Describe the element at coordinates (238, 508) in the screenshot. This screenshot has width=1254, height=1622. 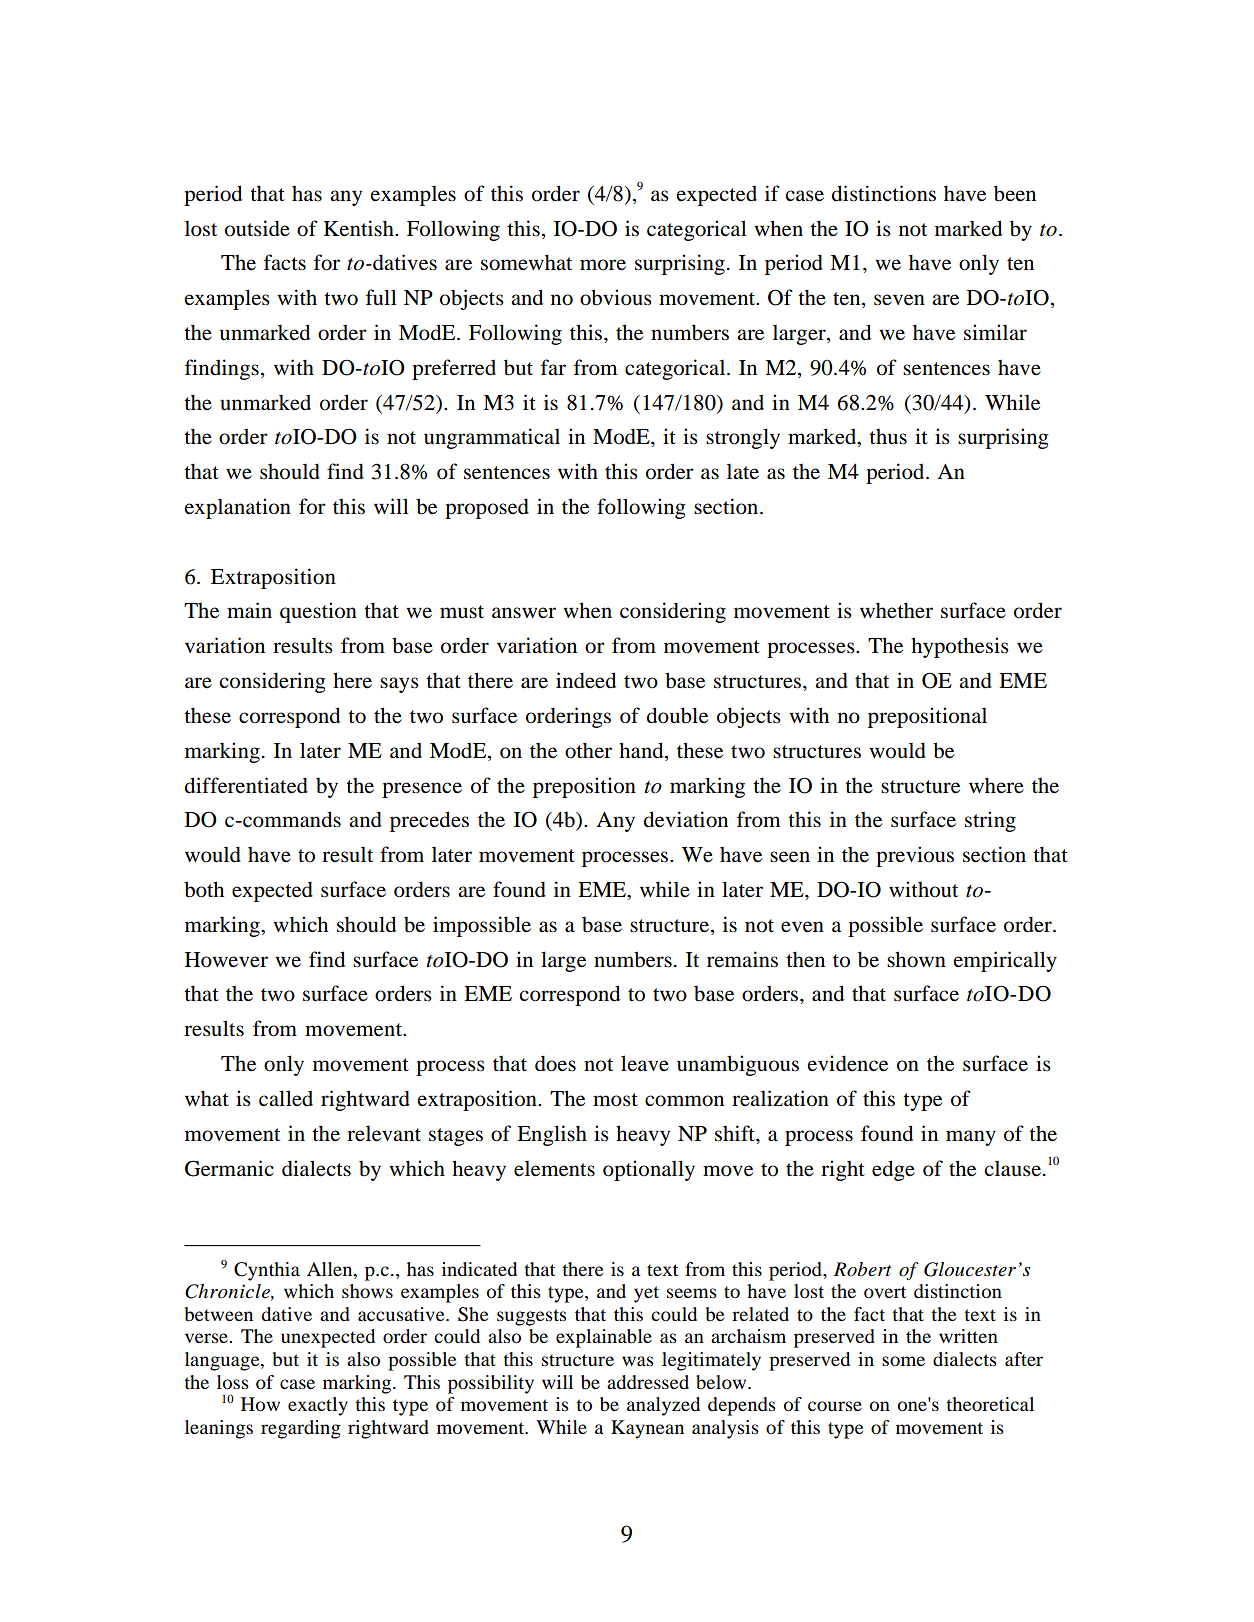
I see `explanation` at that location.
